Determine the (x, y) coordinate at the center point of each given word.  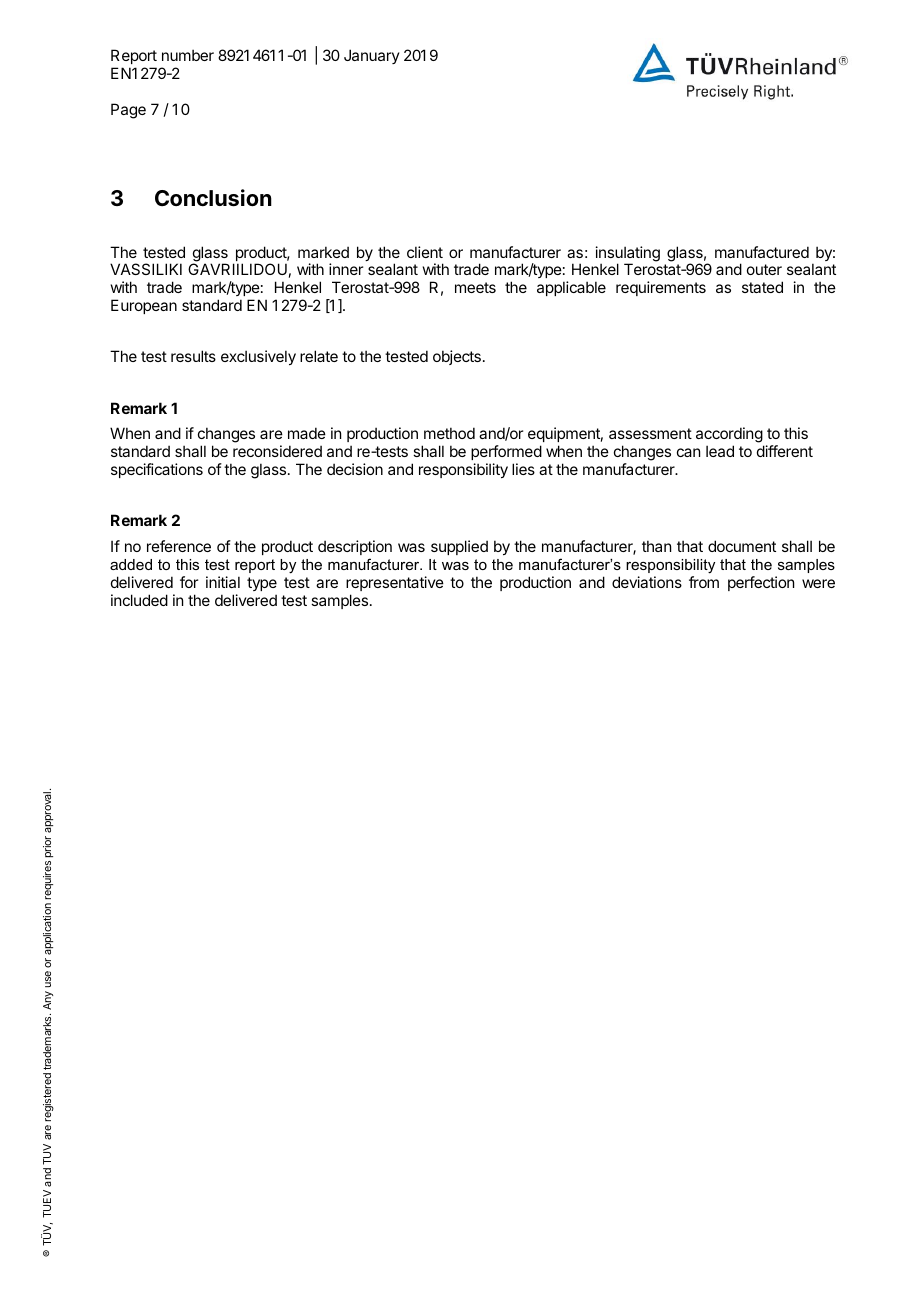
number (188, 55)
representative (395, 583)
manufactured (762, 252)
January (372, 56)
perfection (761, 583)
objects (457, 357)
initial (223, 582)
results (193, 356)
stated (762, 287)
